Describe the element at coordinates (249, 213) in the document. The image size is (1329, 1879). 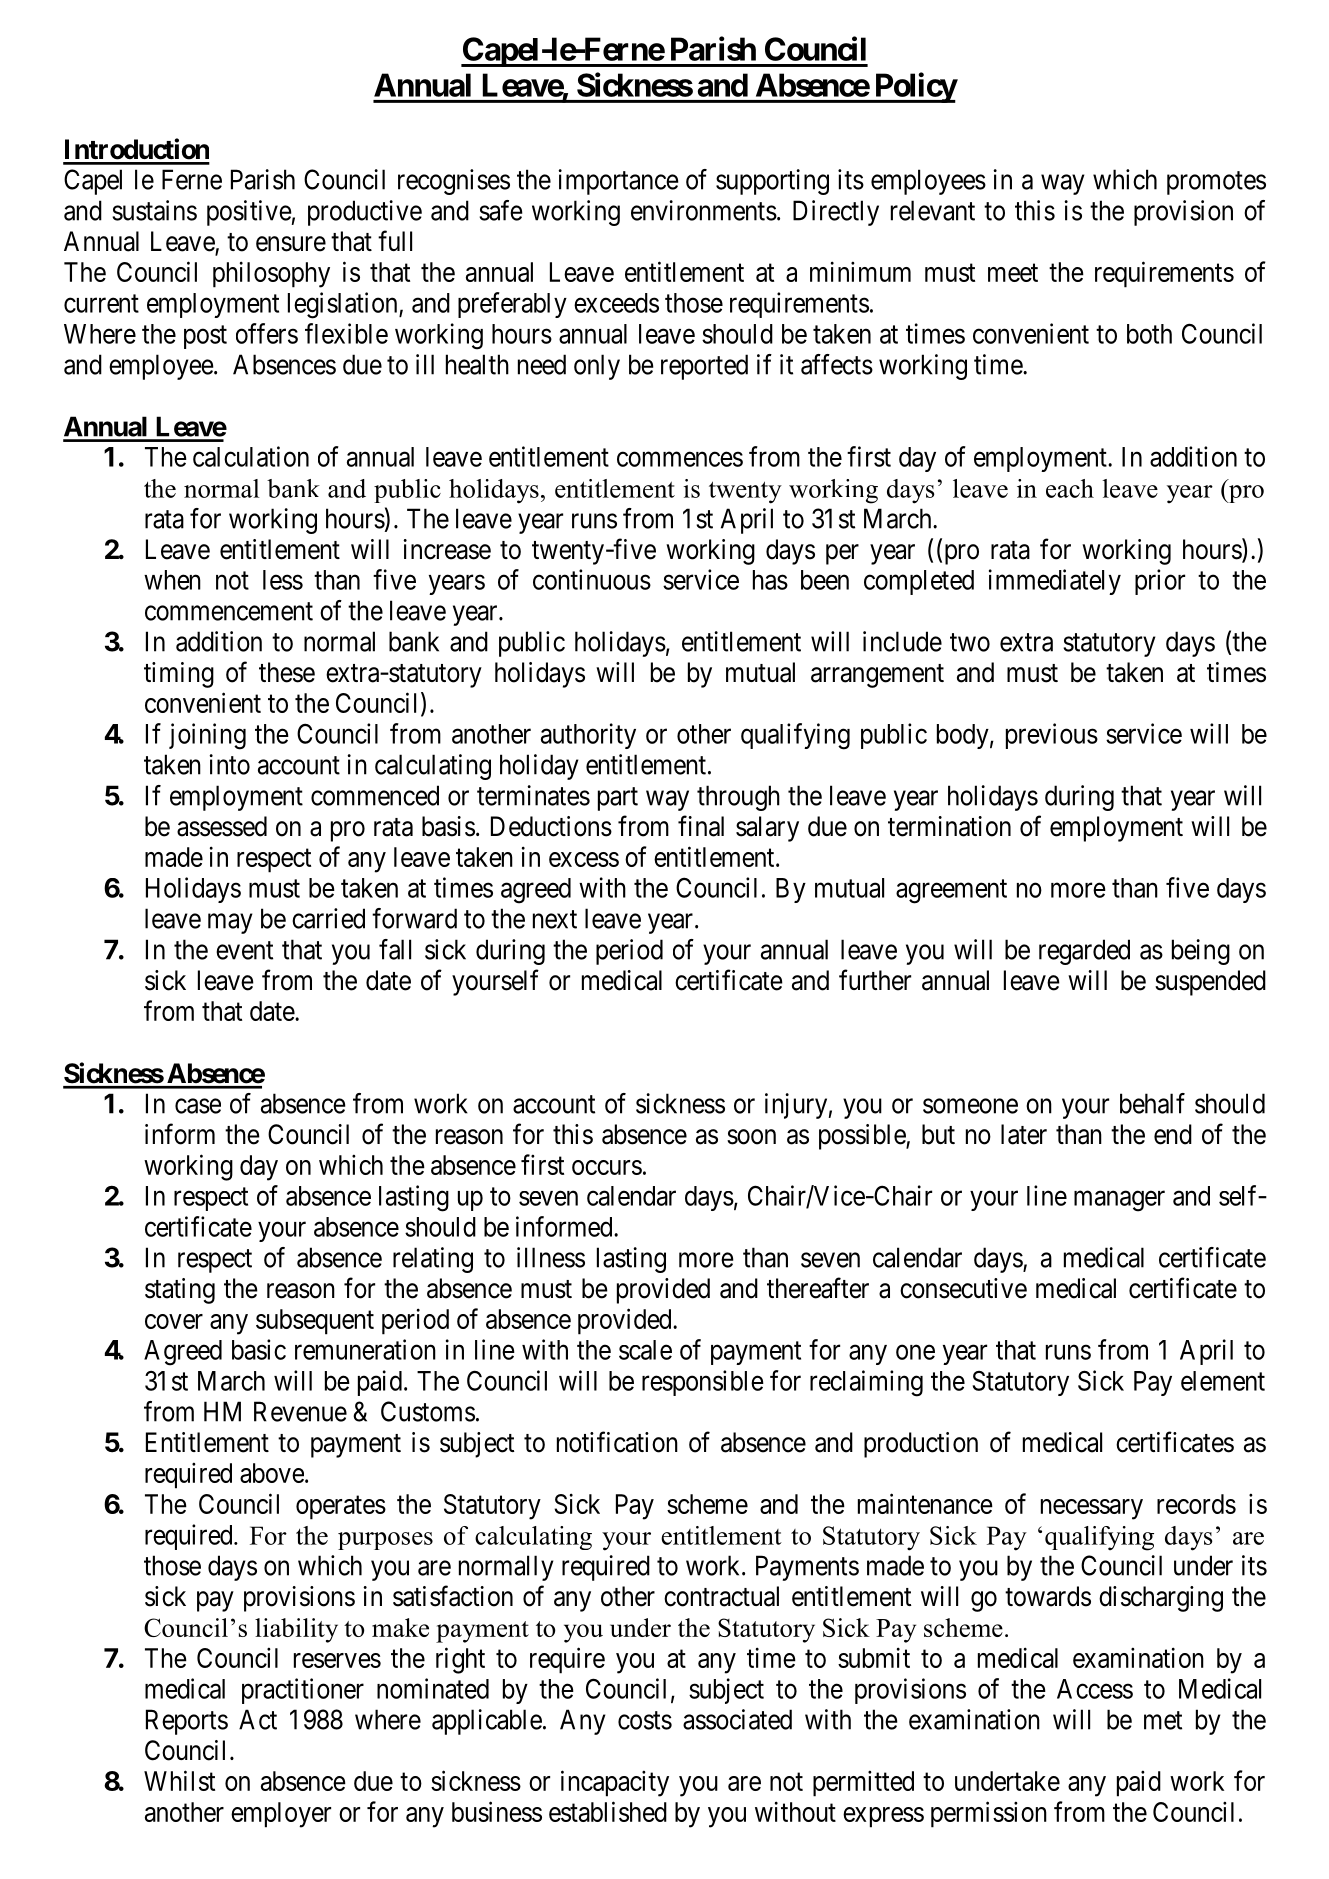
I see `positive` at that location.
